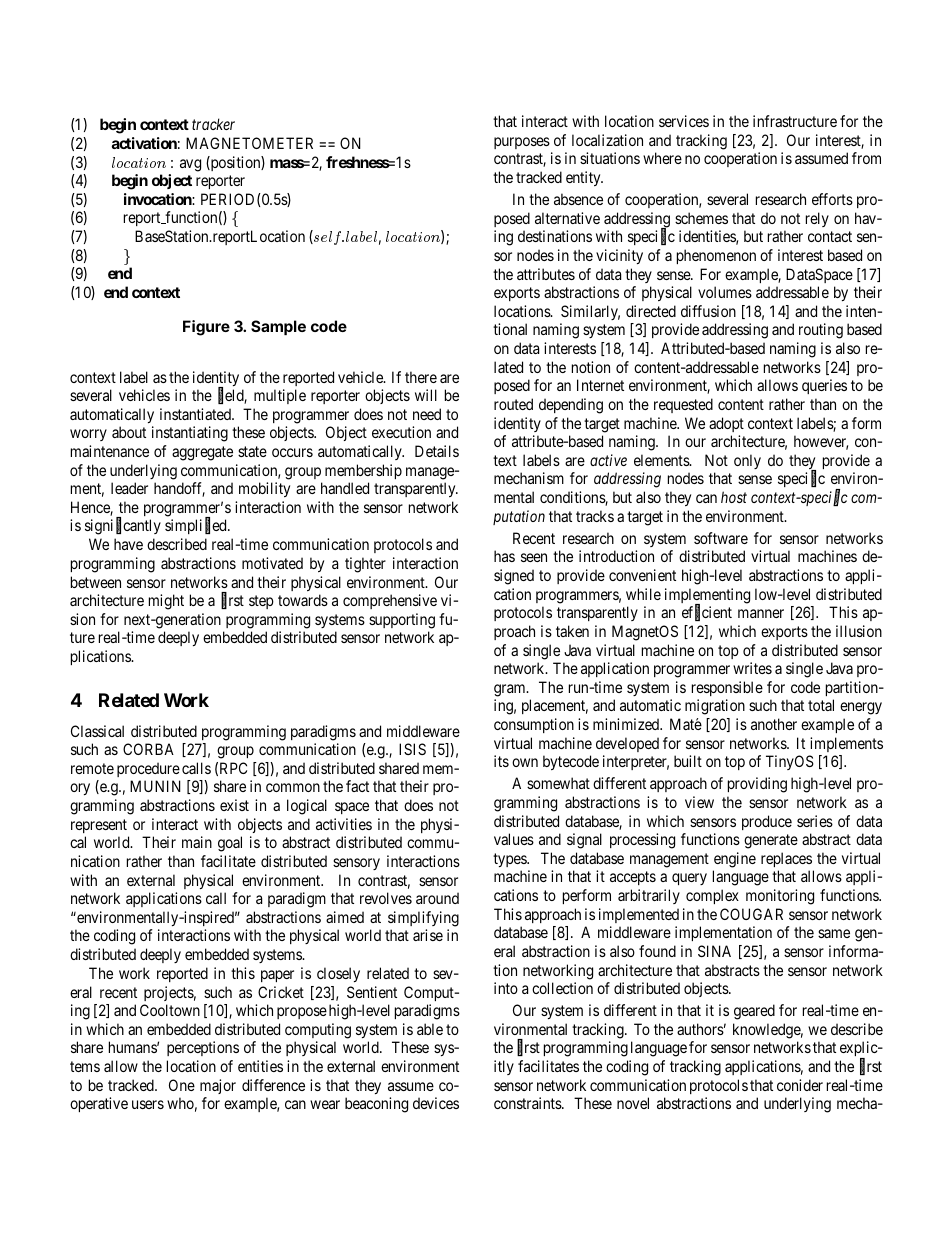 The height and width of the document is (1233, 952). I want to click on avg, so click(190, 165).
